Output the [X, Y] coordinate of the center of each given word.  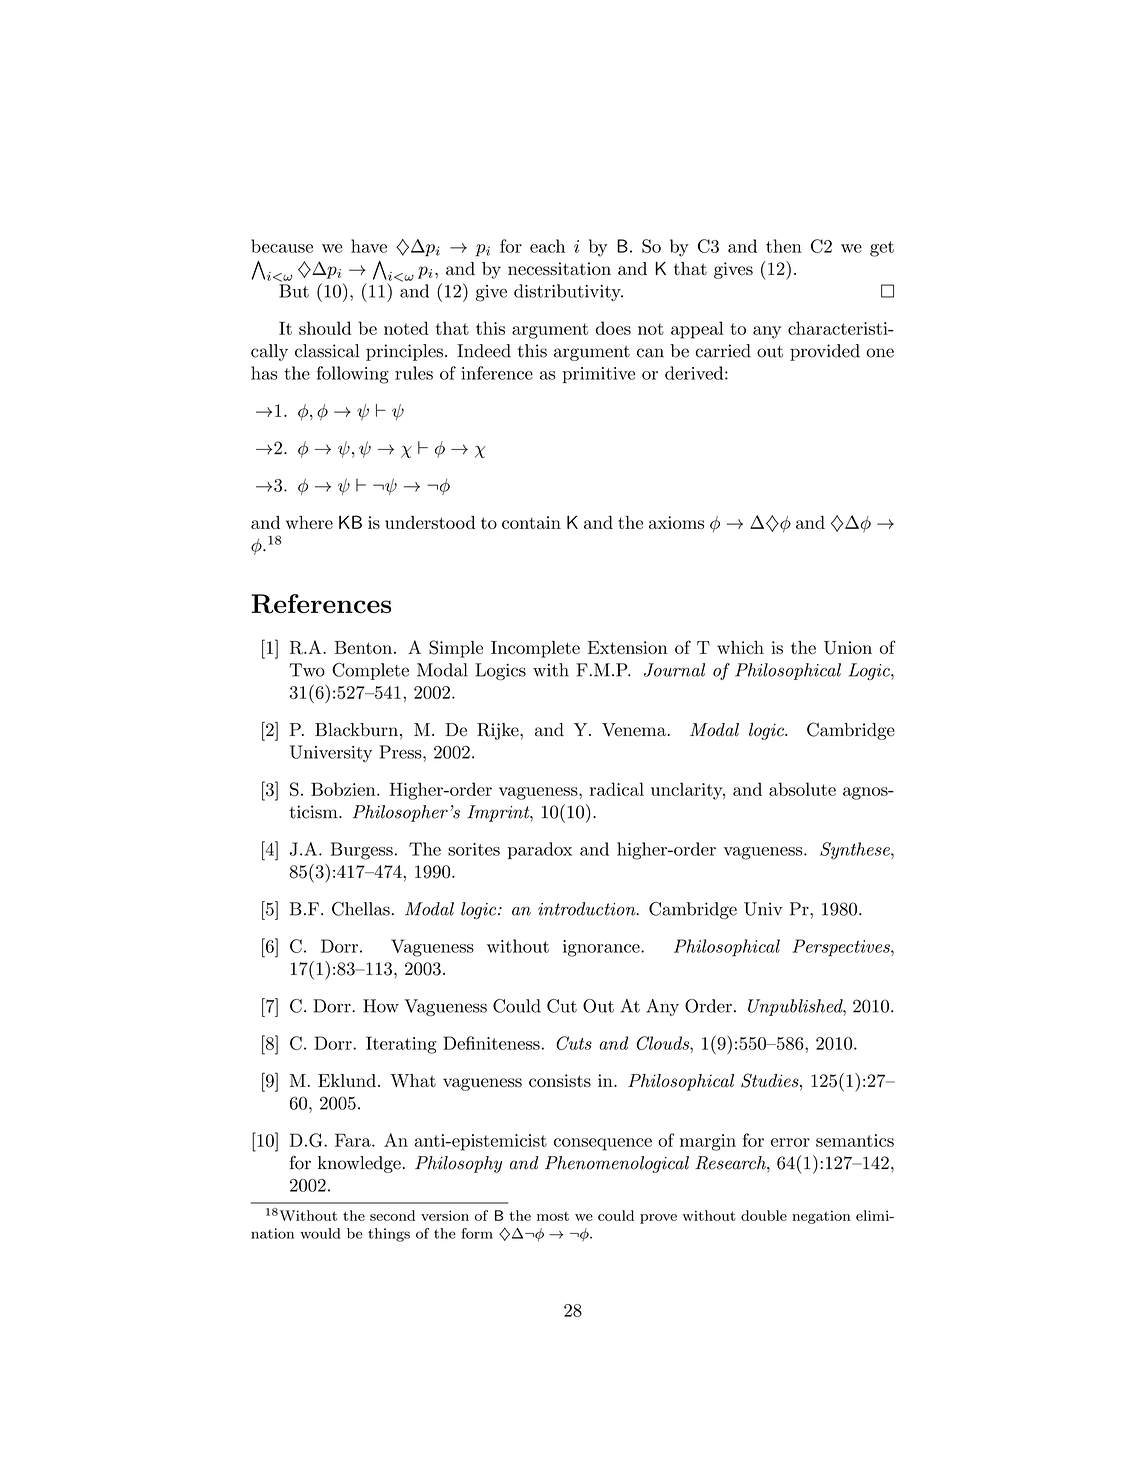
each [547, 246]
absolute [802, 789]
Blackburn [356, 730]
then [784, 246]
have [369, 246]
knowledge [359, 1164]
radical [617, 789]
